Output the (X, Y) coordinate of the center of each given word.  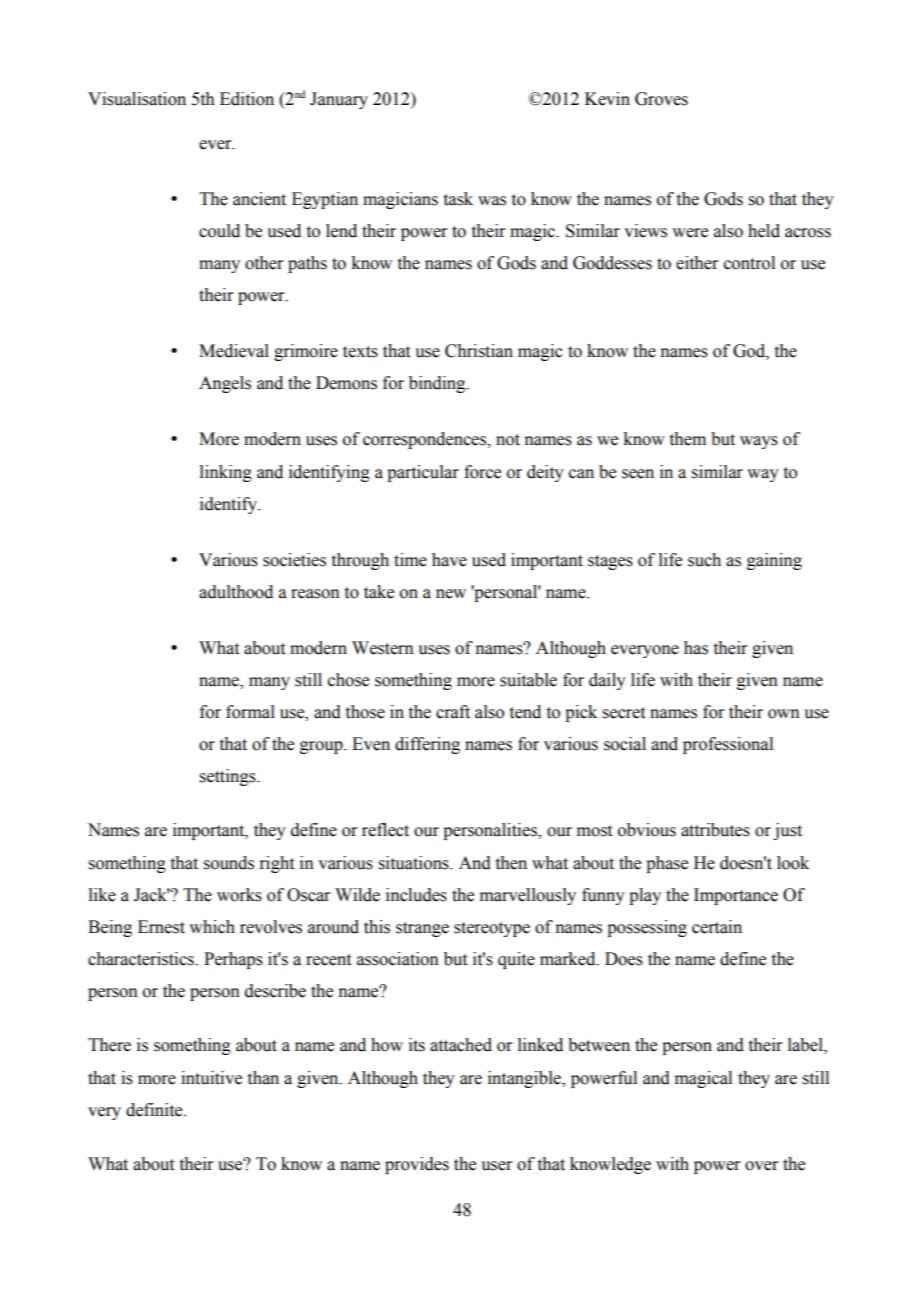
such (704, 560)
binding (438, 384)
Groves (661, 99)
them (688, 439)
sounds (229, 863)
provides (417, 1165)
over (762, 1166)
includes (416, 895)
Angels (225, 384)
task (458, 199)
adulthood (236, 592)
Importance (736, 896)
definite (155, 1110)
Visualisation (137, 99)
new (451, 594)
